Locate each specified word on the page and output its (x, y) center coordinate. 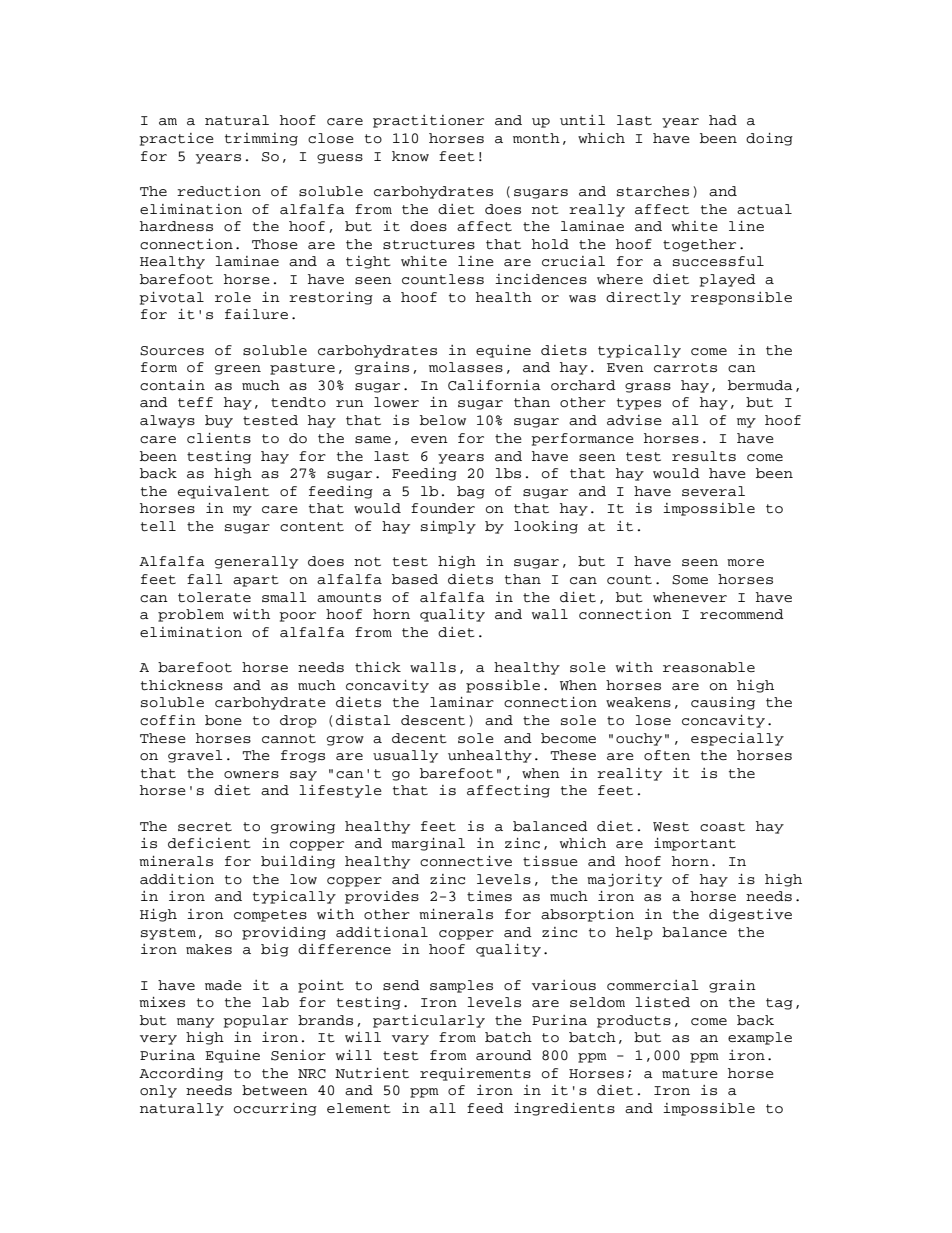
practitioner (428, 121)
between (275, 1090)
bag (471, 492)
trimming (261, 139)
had (723, 120)
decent (419, 738)
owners (251, 775)
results (704, 456)
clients (219, 438)
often (667, 755)
